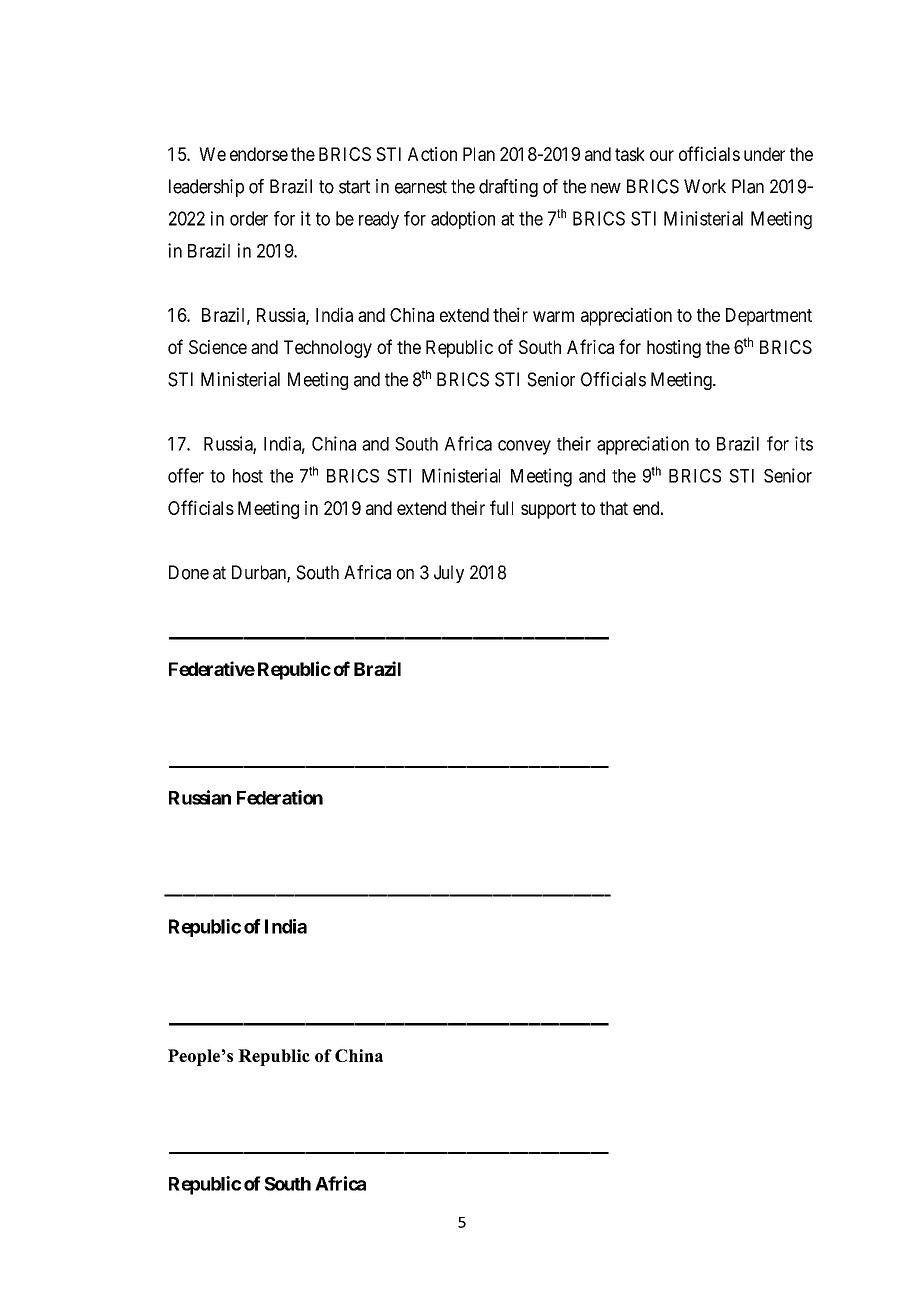 The width and height of the screenshot is (924, 1308). I want to click on Department, so click(769, 317).
